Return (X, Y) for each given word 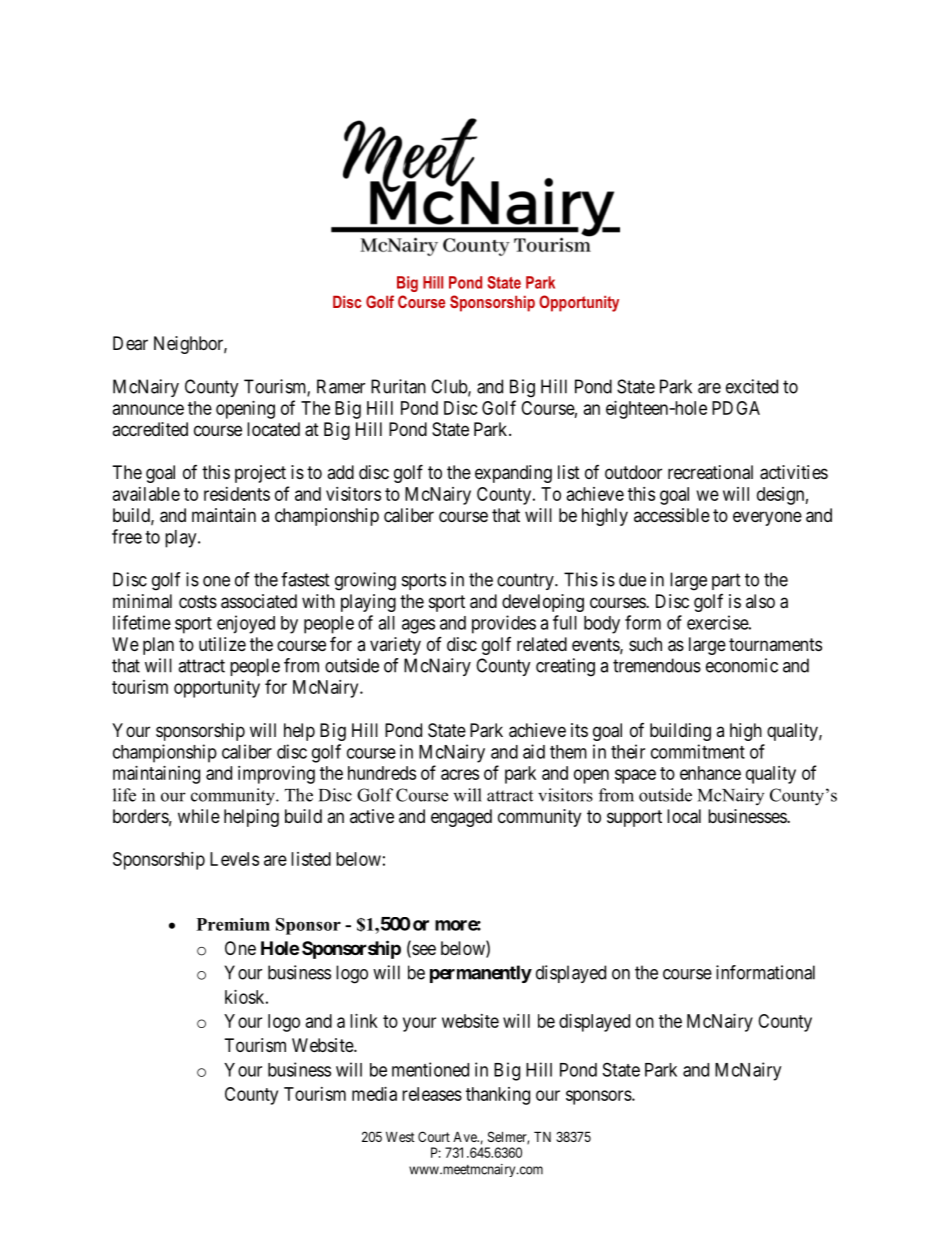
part (726, 581)
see (423, 951)
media (374, 1094)
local (684, 816)
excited (752, 386)
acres (460, 774)
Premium (233, 924)
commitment (698, 751)
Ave (466, 1136)
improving (276, 775)
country (526, 581)
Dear (130, 343)
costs (198, 601)
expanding (513, 474)
